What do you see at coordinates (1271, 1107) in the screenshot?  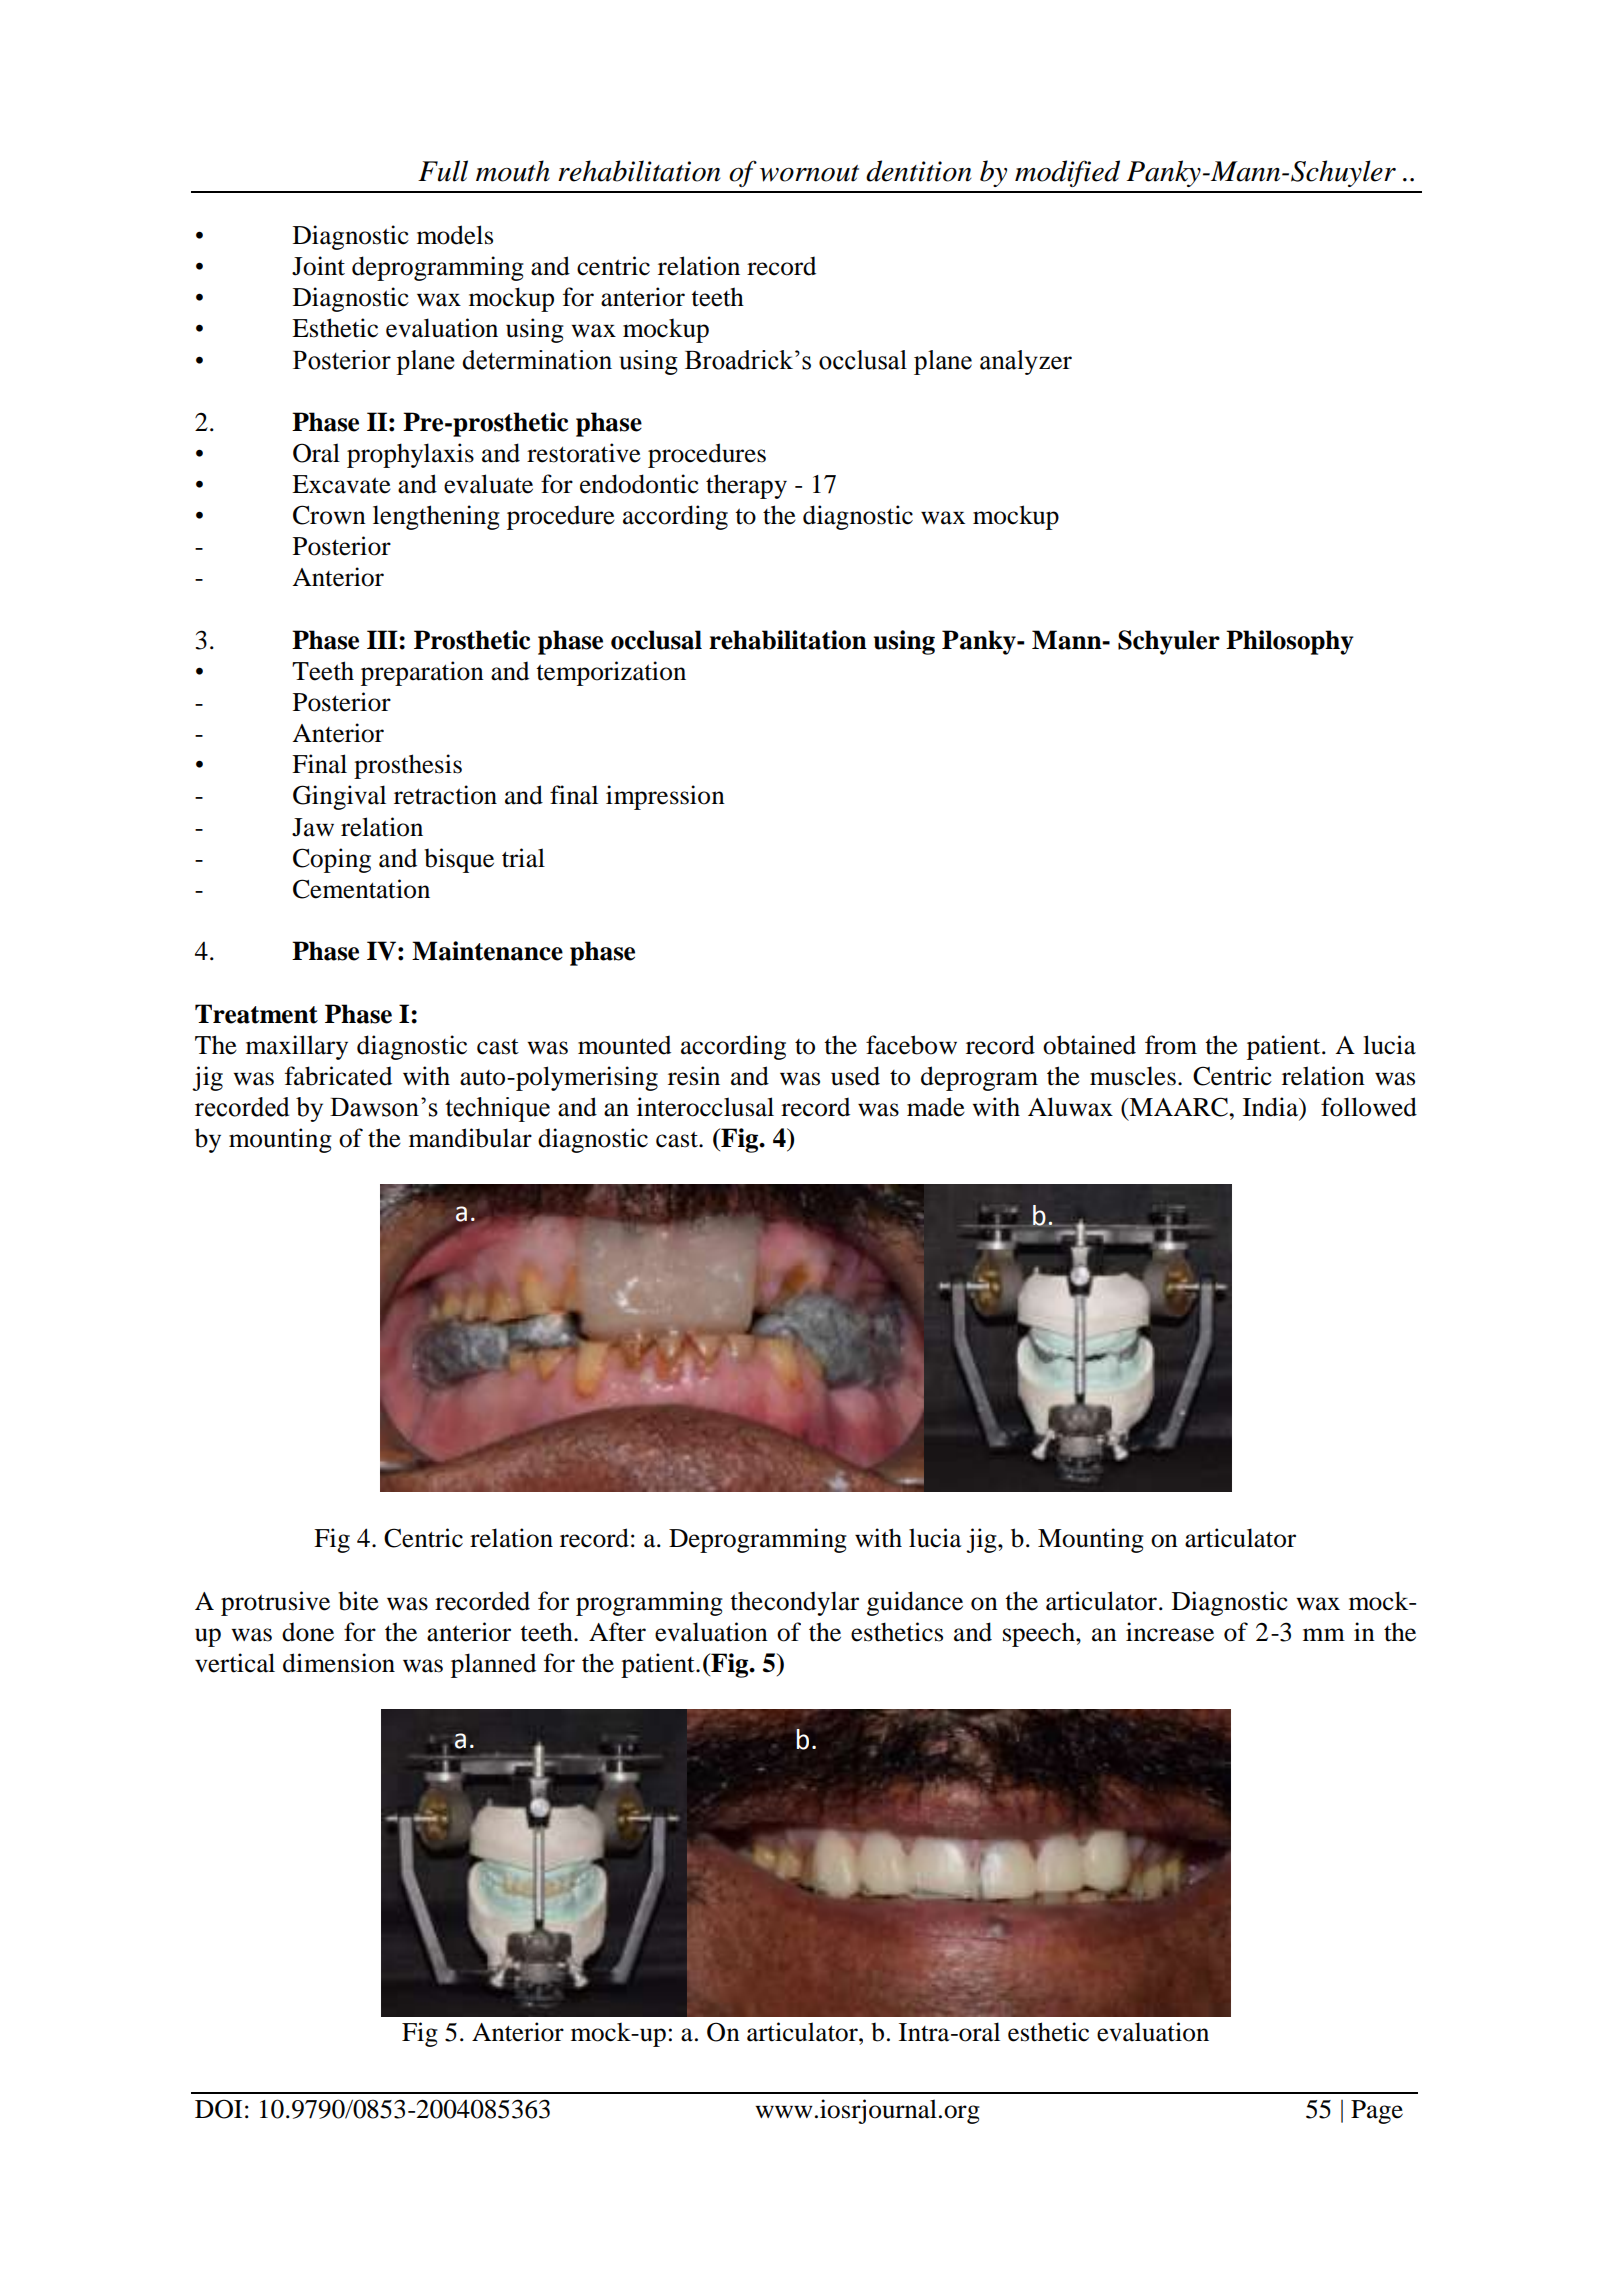 I see `India` at bounding box center [1271, 1107].
